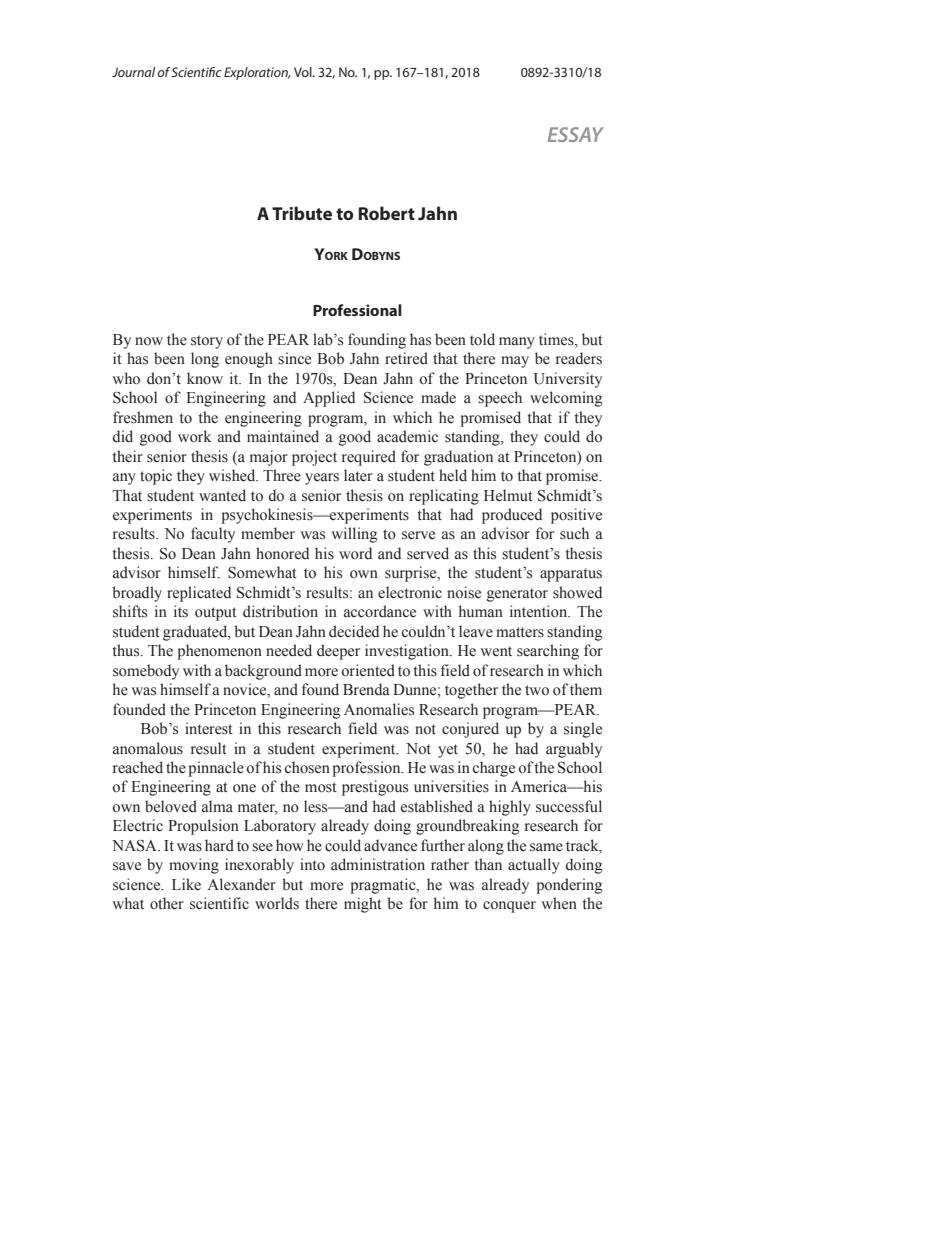 The height and width of the screenshot is (1233, 952). What do you see at coordinates (304, 72) in the screenshot?
I see `Vol` at bounding box center [304, 72].
